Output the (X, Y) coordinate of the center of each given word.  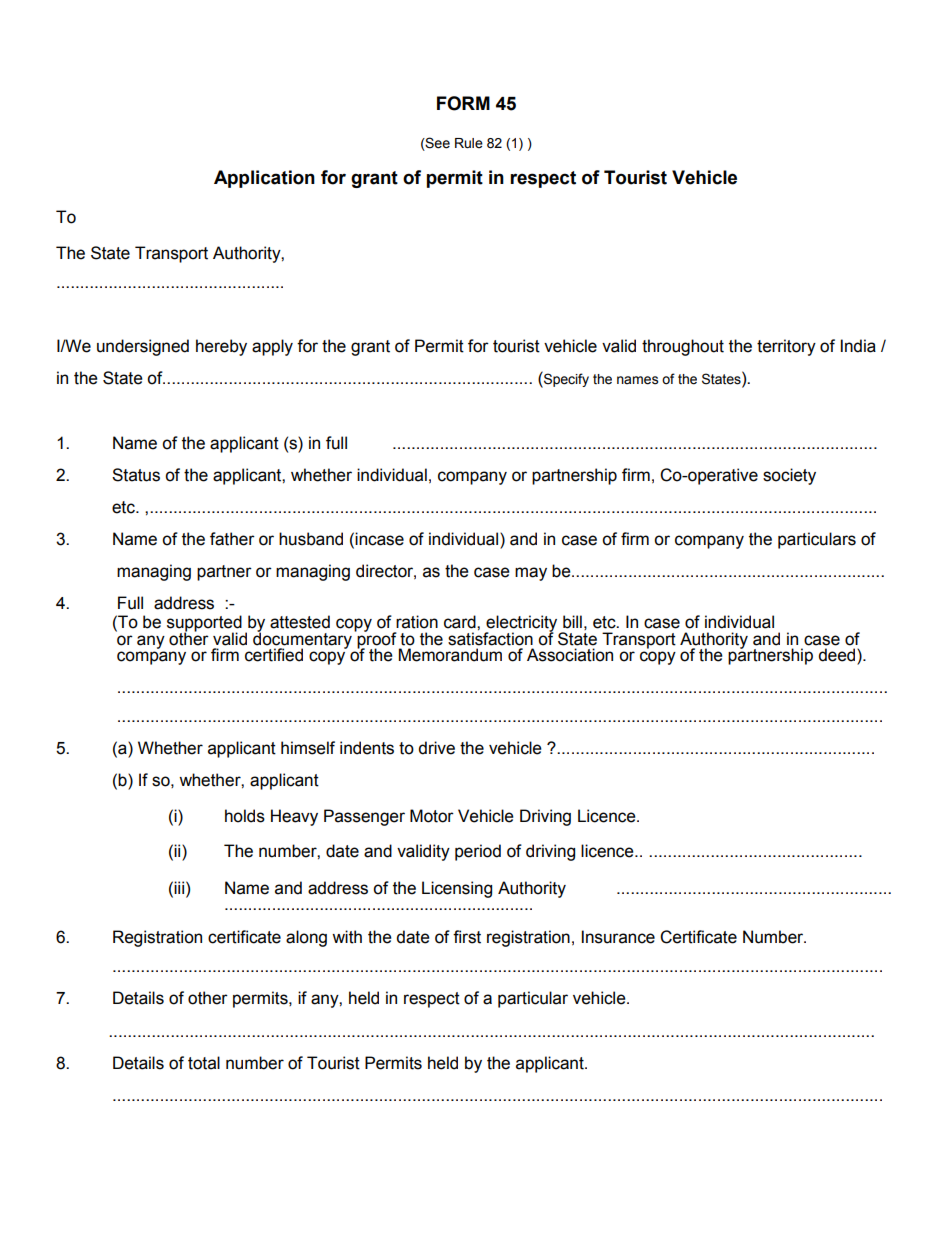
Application (264, 179)
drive (436, 748)
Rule (469, 143)
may (531, 574)
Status (136, 475)
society (789, 476)
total (204, 1063)
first (467, 937)
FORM (463, 103)
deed (838, 655)
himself (308, 748)
